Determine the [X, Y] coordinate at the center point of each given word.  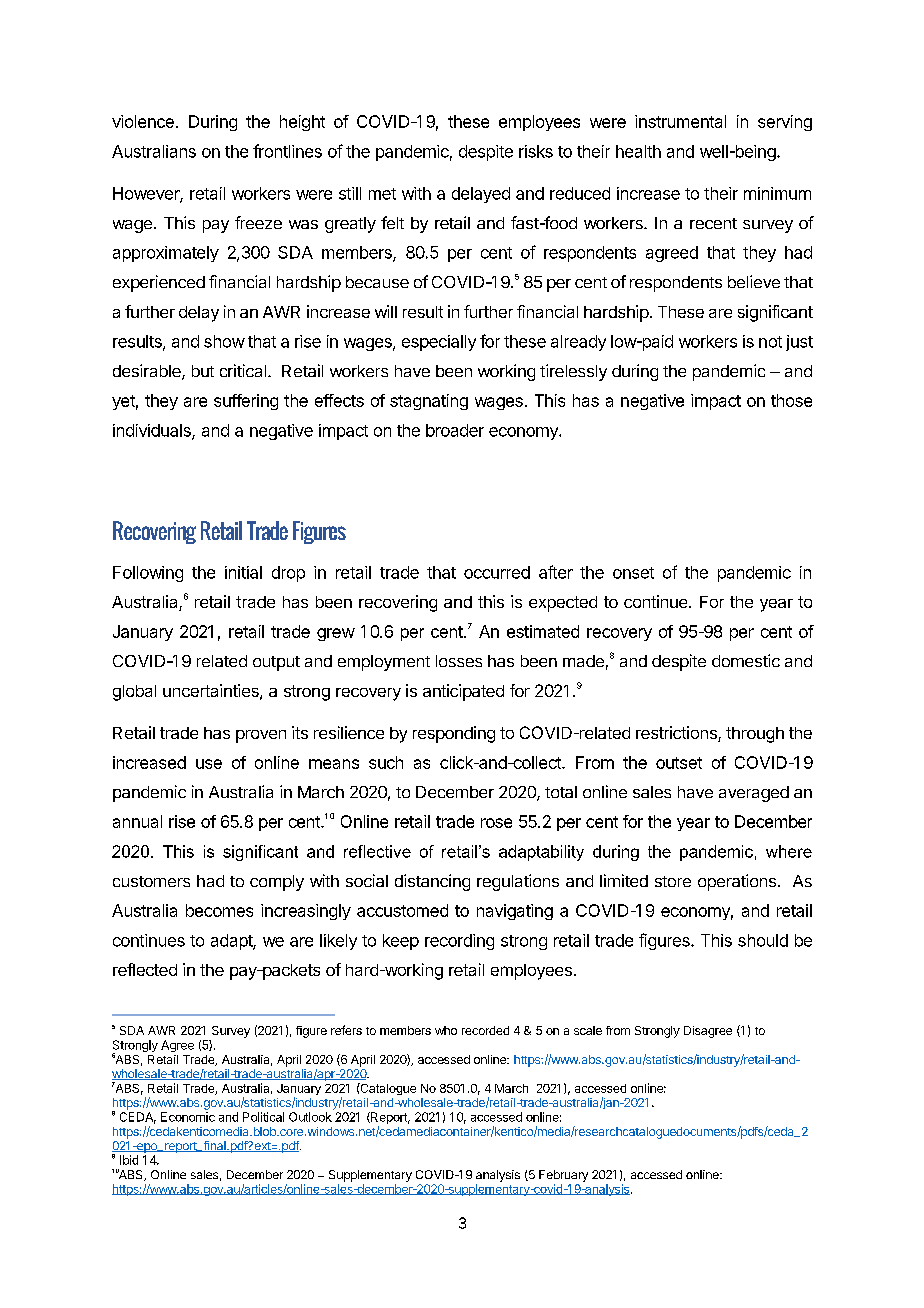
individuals [153, 431]
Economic [188, 1117]
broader [455, 430]
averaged [754, 794]
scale [588, 1030]
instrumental [680, 121]
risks [536, 151]
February [563, 1176]
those [791, 400]
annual [137, 821]
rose [496, 823]
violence [143, 121]
